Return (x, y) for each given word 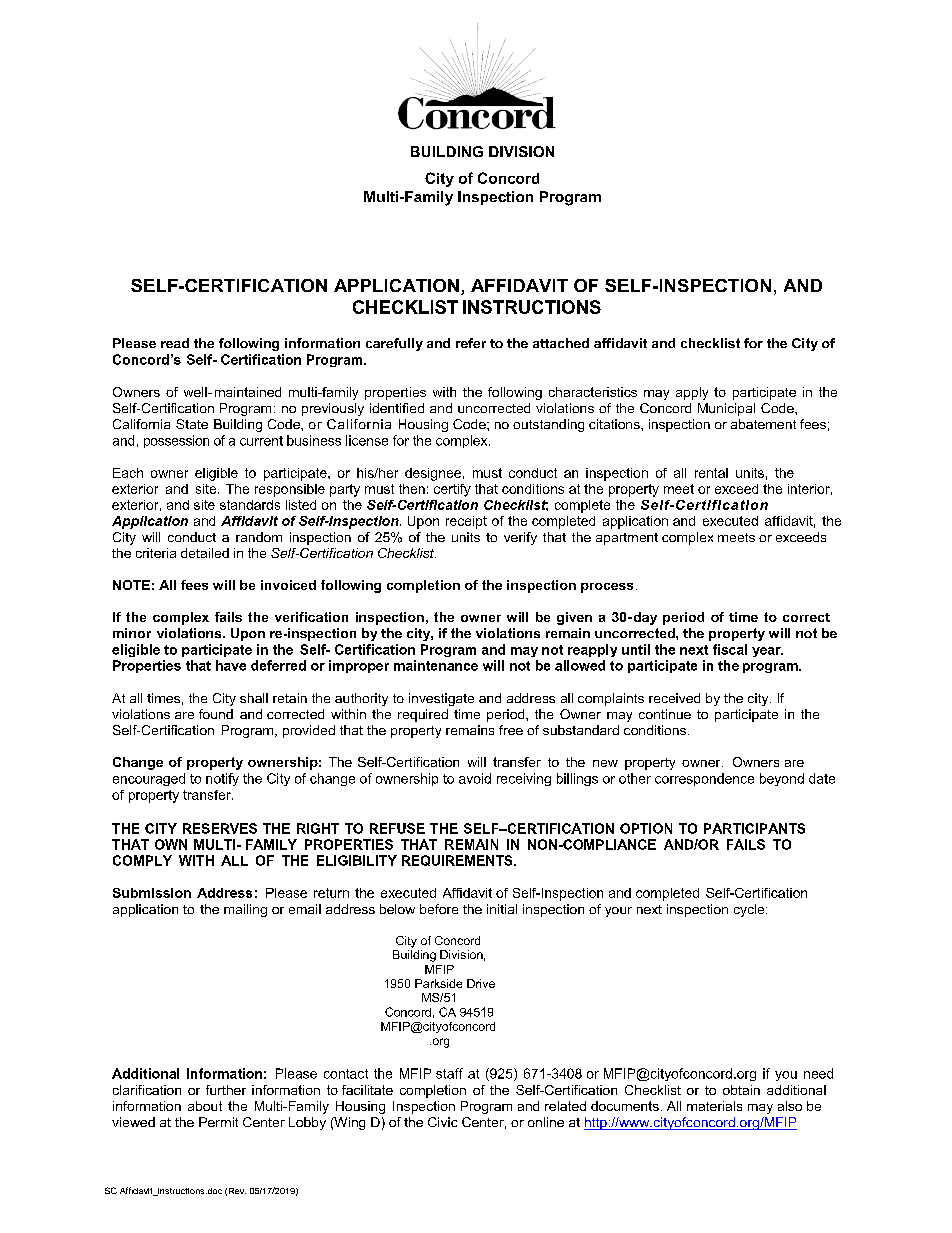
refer (471, 343)
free (511, 730)
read (175, 343)
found (216, 714)
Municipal (726, 409)
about (205, 1106)
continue (665, 714)
